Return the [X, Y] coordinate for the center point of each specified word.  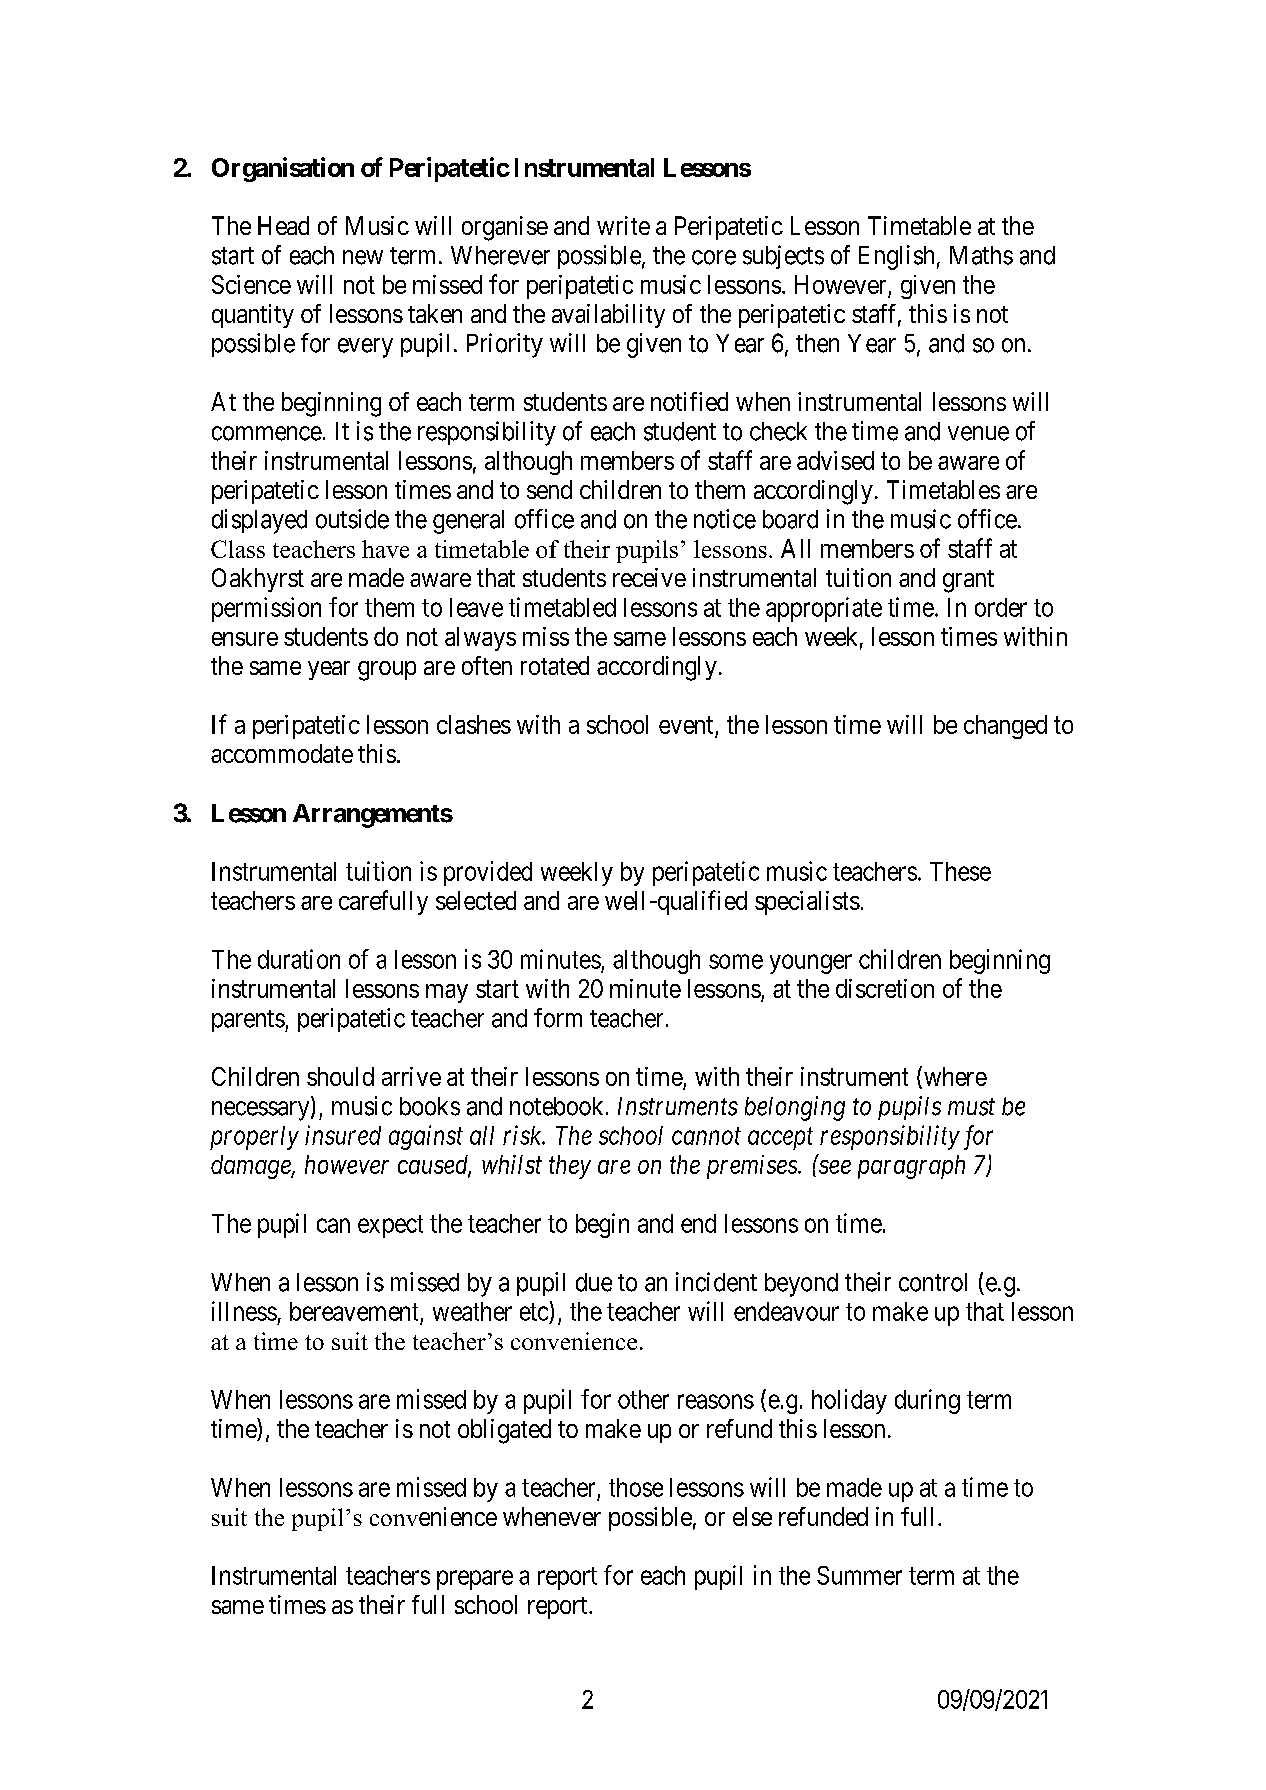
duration [299, 959]
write [623, 225]
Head [283, 225]
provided [488, 873]
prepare [475, 1580]
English [896, 257]
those [636, 1487]
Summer [859, 1575]
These [960, 871]
